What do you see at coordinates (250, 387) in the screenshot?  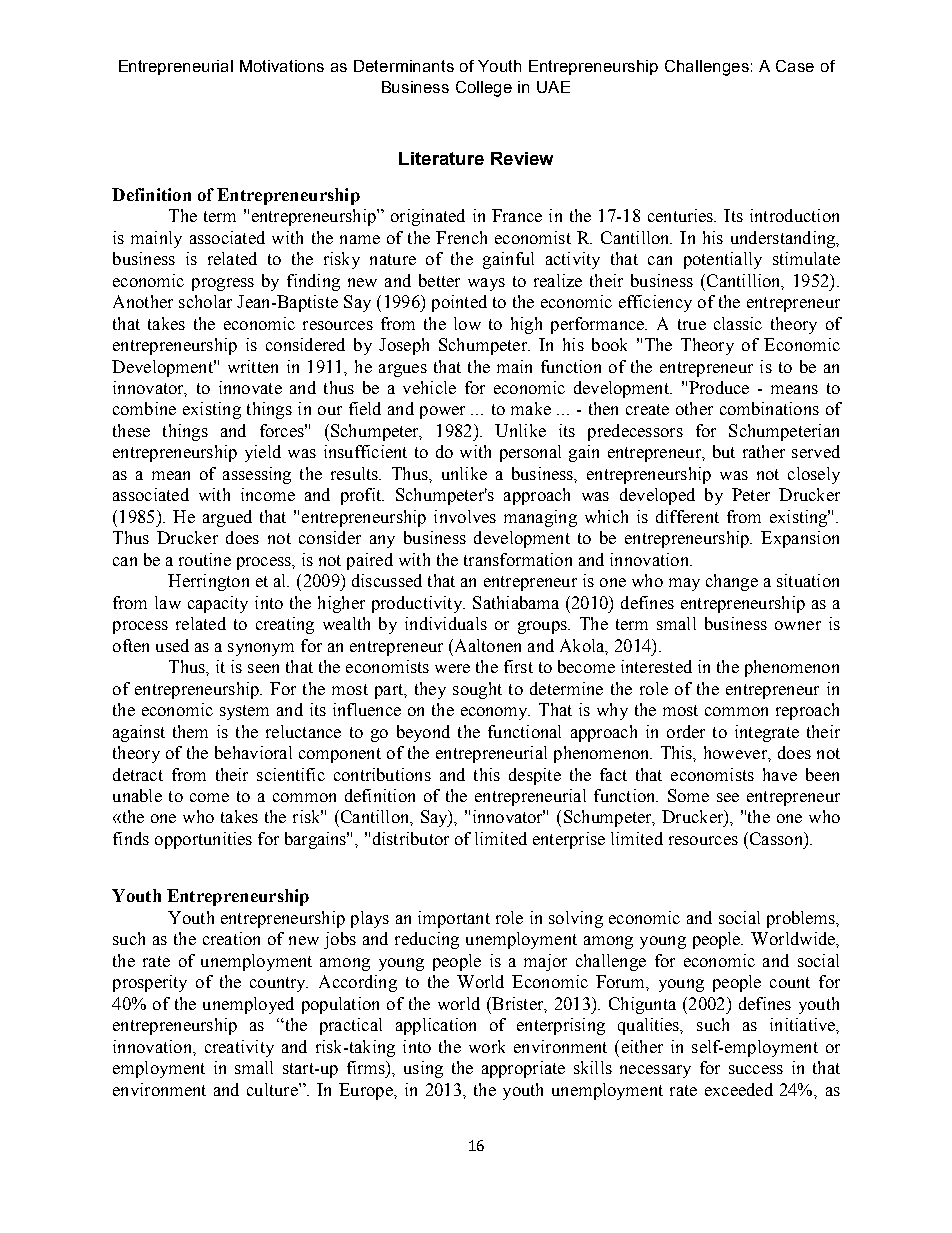 I see `innovate` at bounding box center [250, 387].
